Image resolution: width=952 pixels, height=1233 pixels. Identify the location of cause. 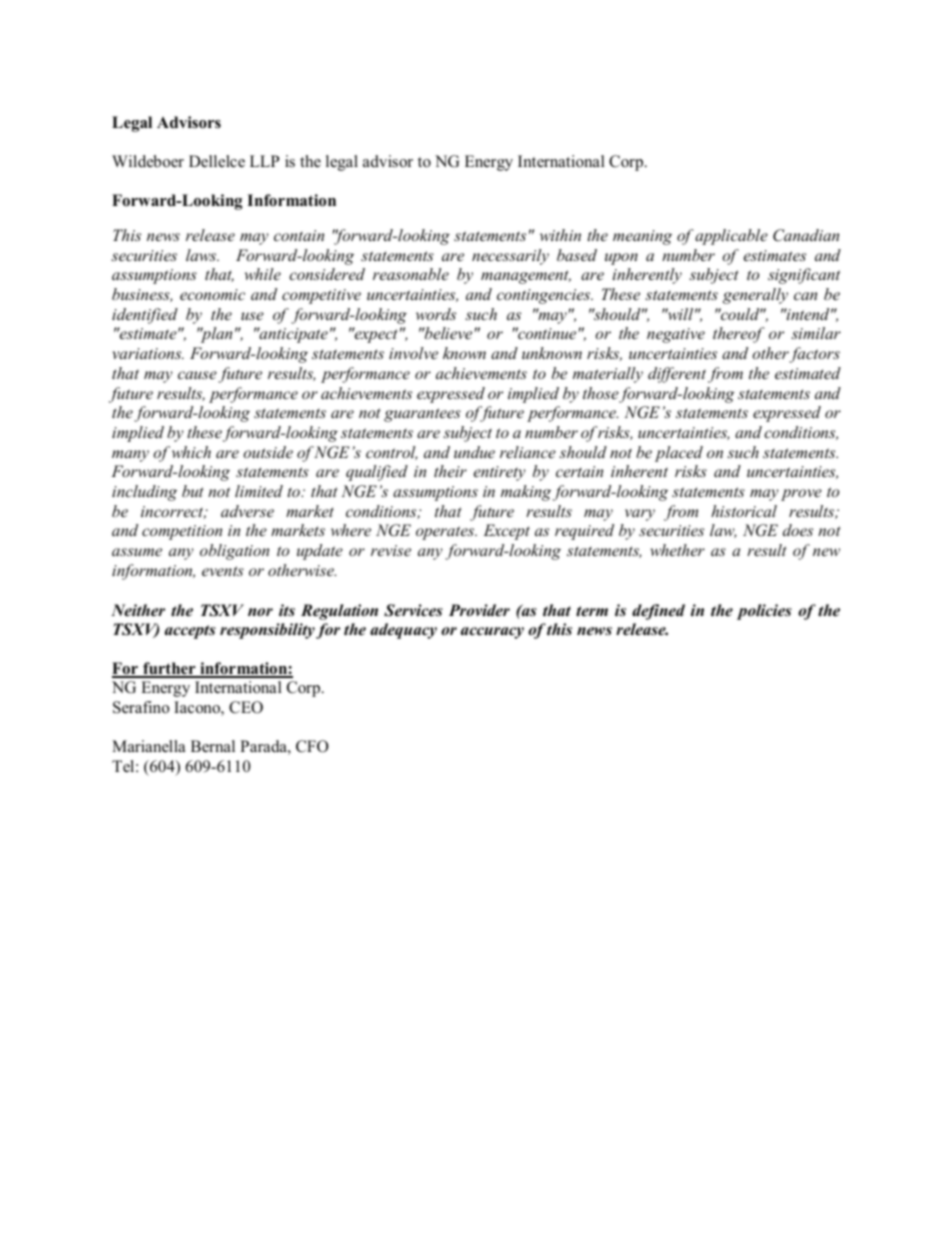
(197, 375).
